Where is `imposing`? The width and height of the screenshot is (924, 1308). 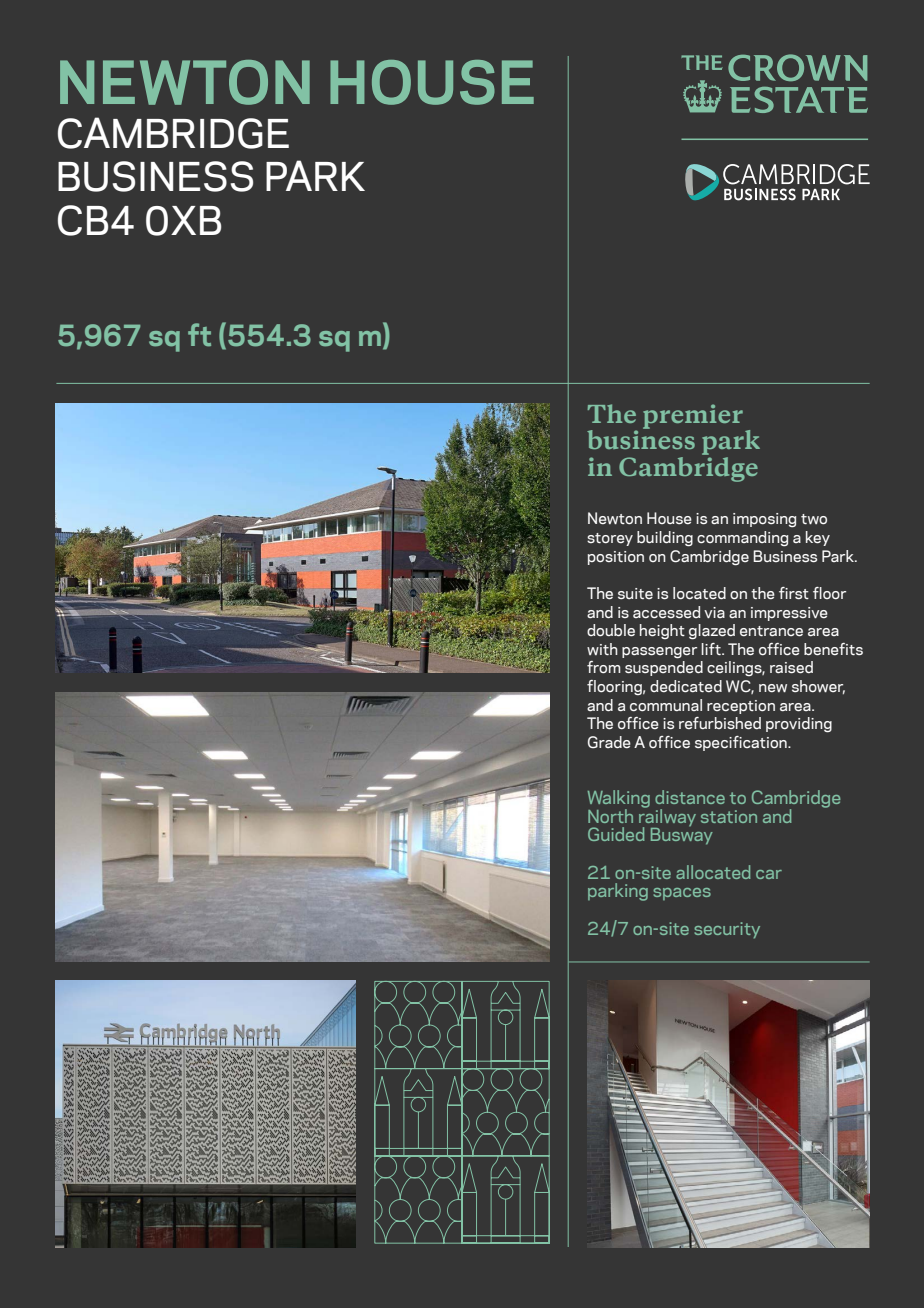
imposing is located at coordinates (764, 520).
